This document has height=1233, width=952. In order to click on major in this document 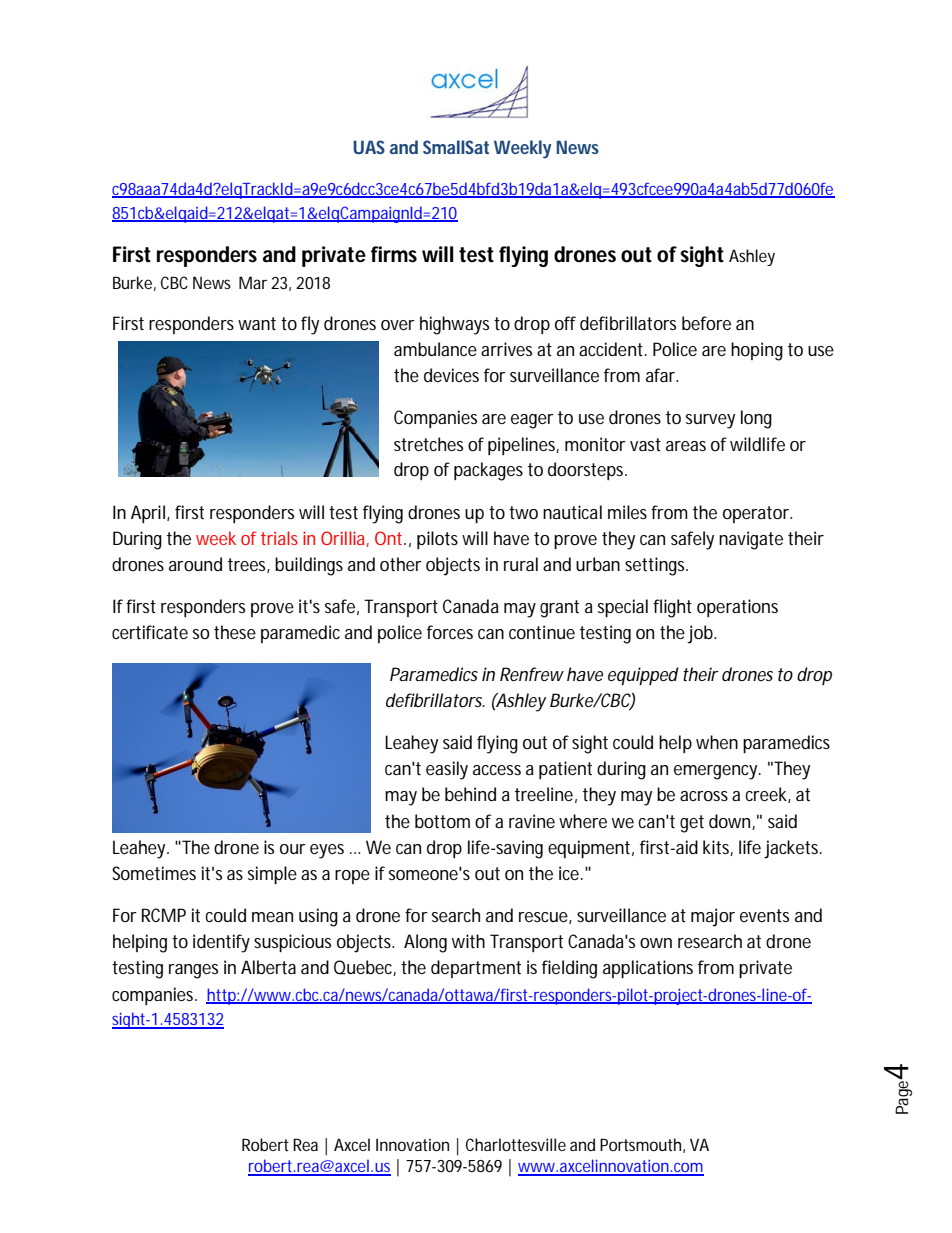, I will do `click(713, 917)`.
